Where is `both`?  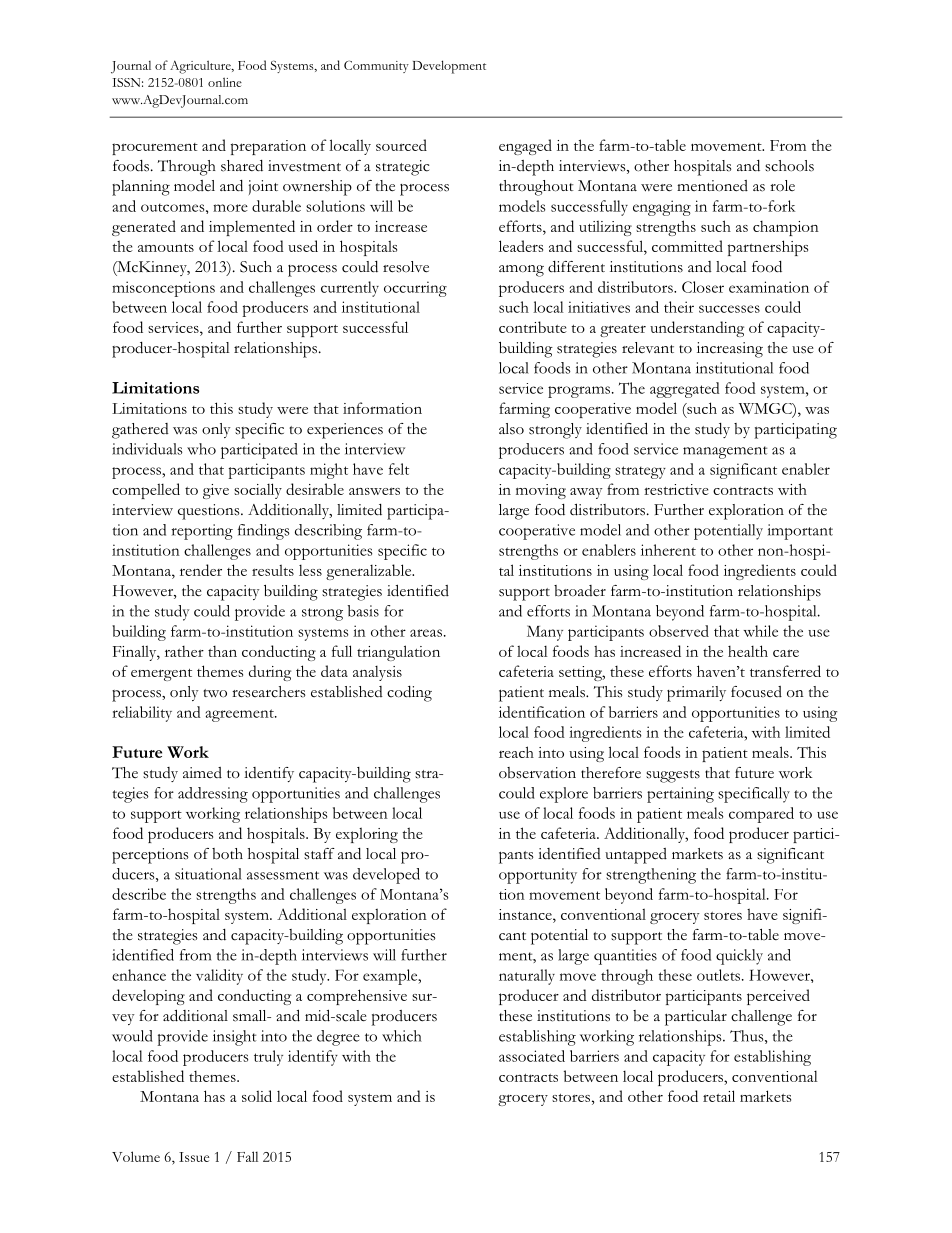 both is located at coordinates (227, 854).
